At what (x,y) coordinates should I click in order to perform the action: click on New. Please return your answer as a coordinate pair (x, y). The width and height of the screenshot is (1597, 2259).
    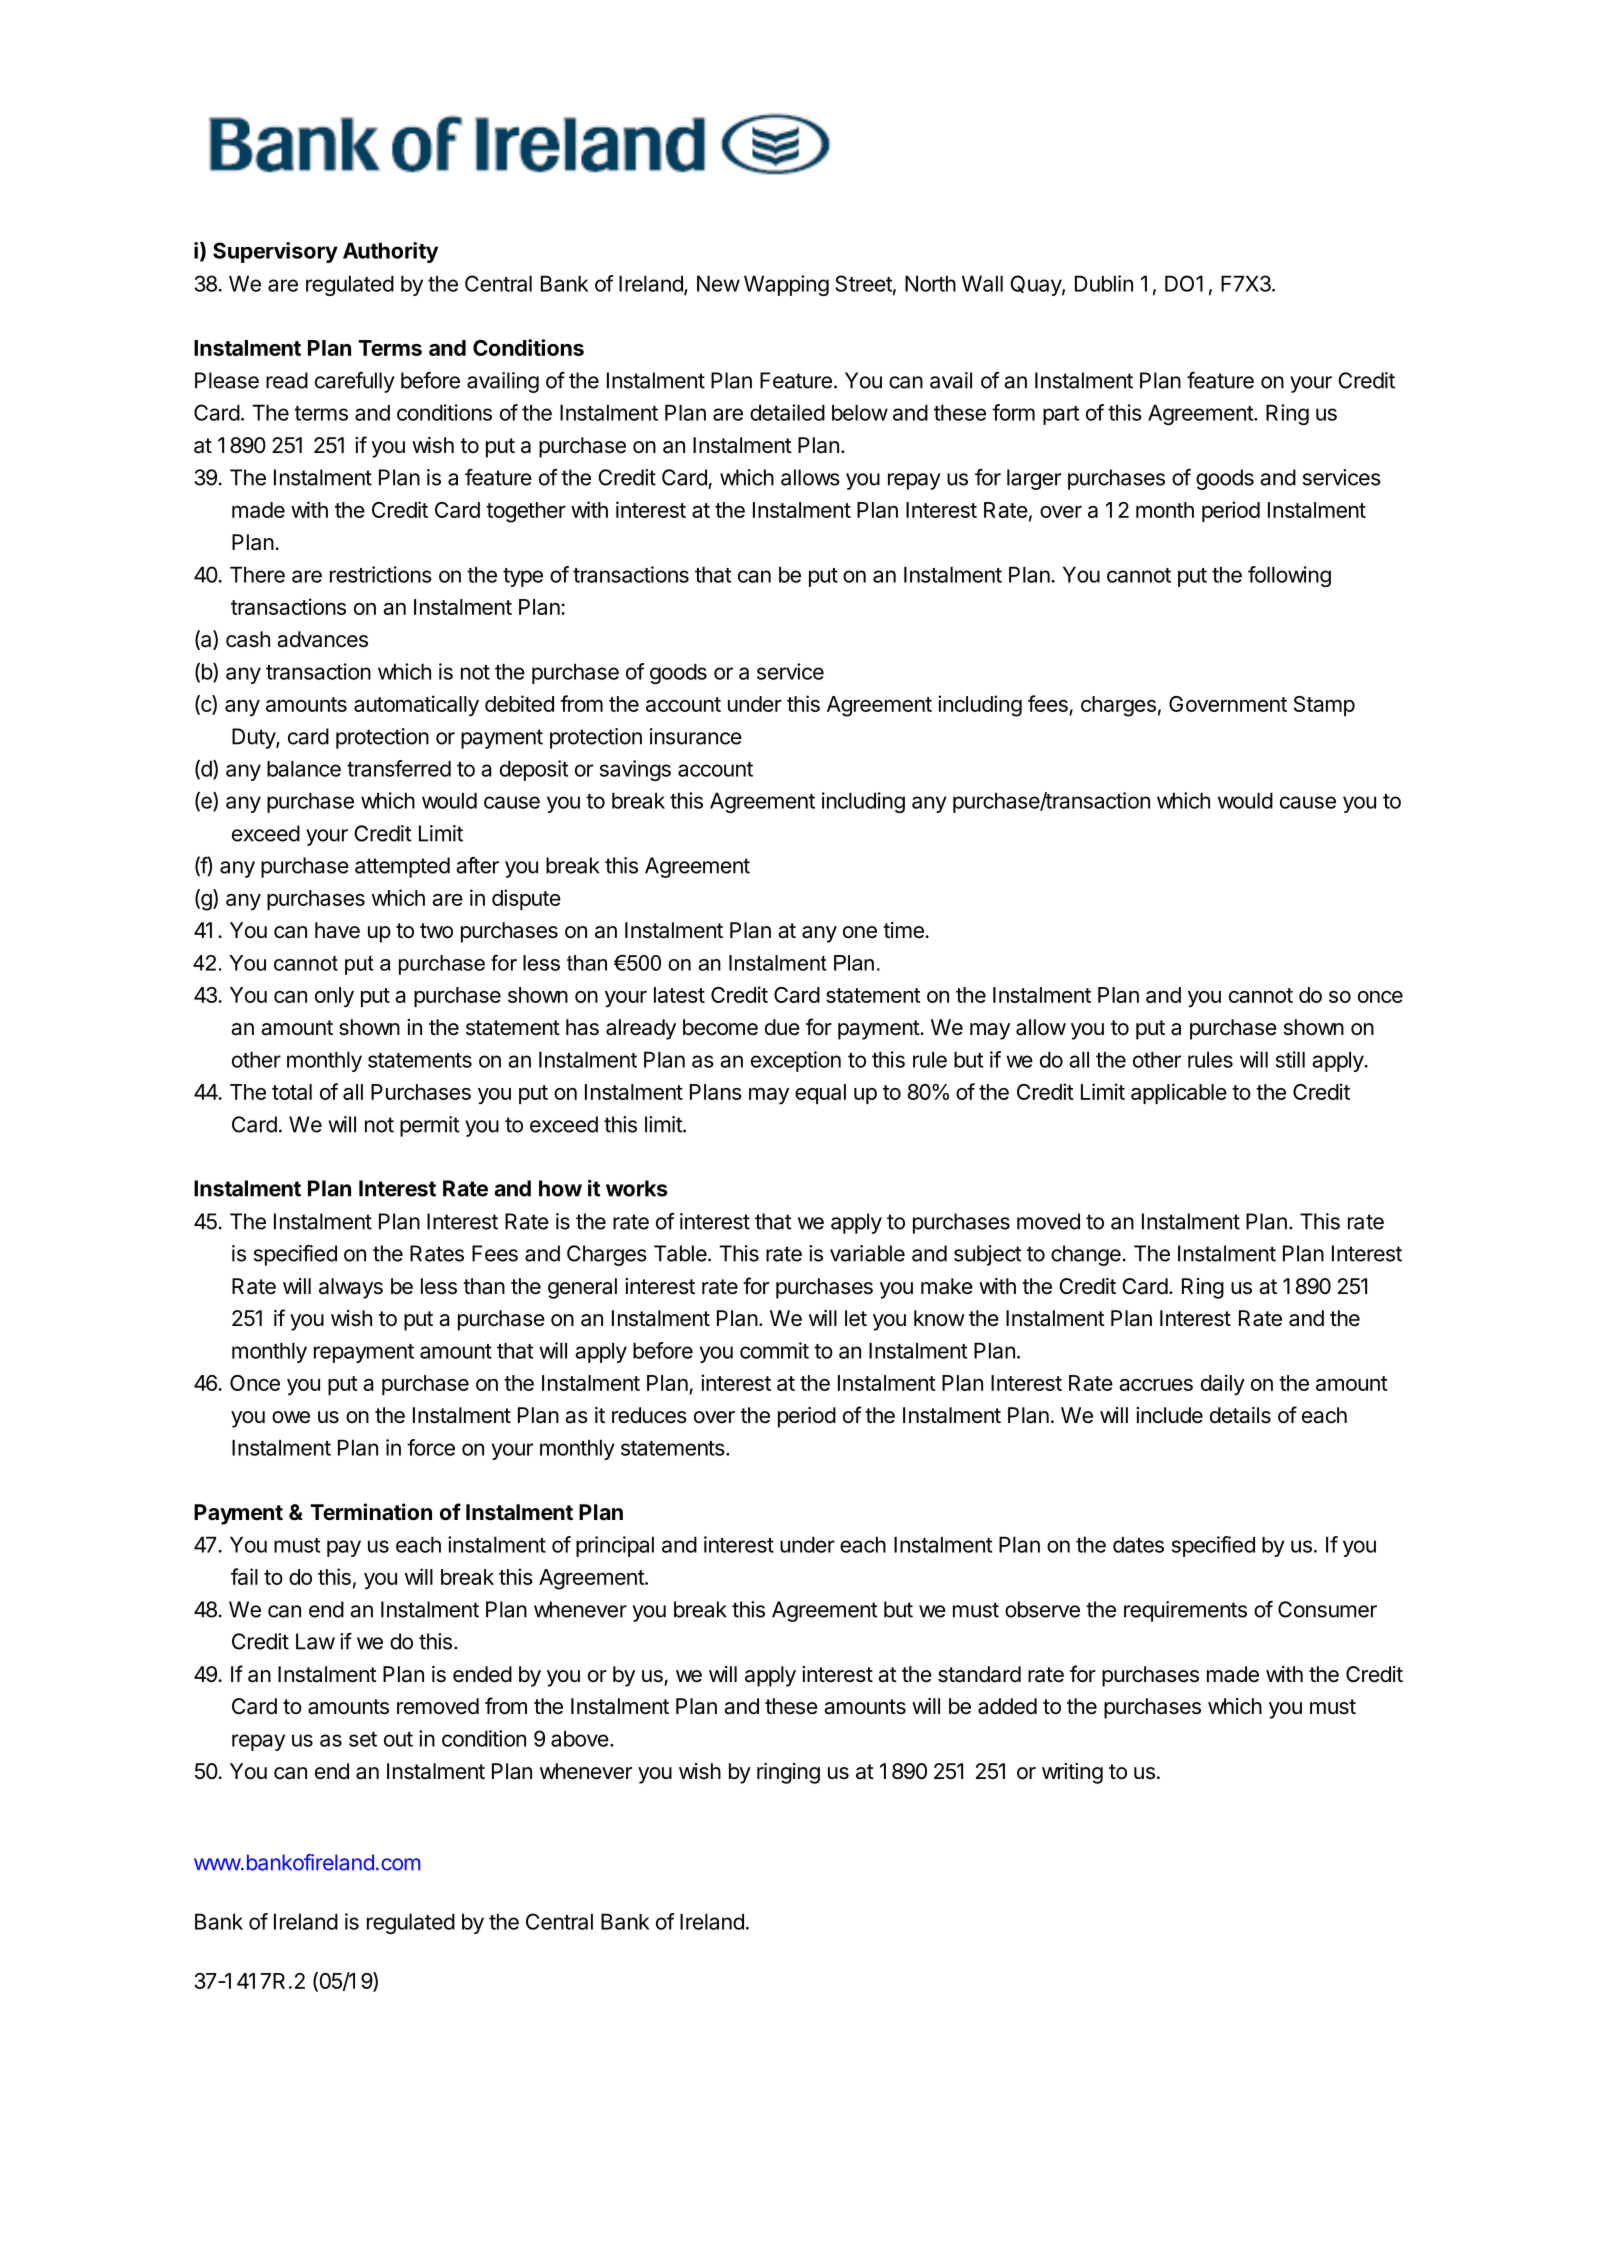
    Looking at the image, I should click on (718, 283).
